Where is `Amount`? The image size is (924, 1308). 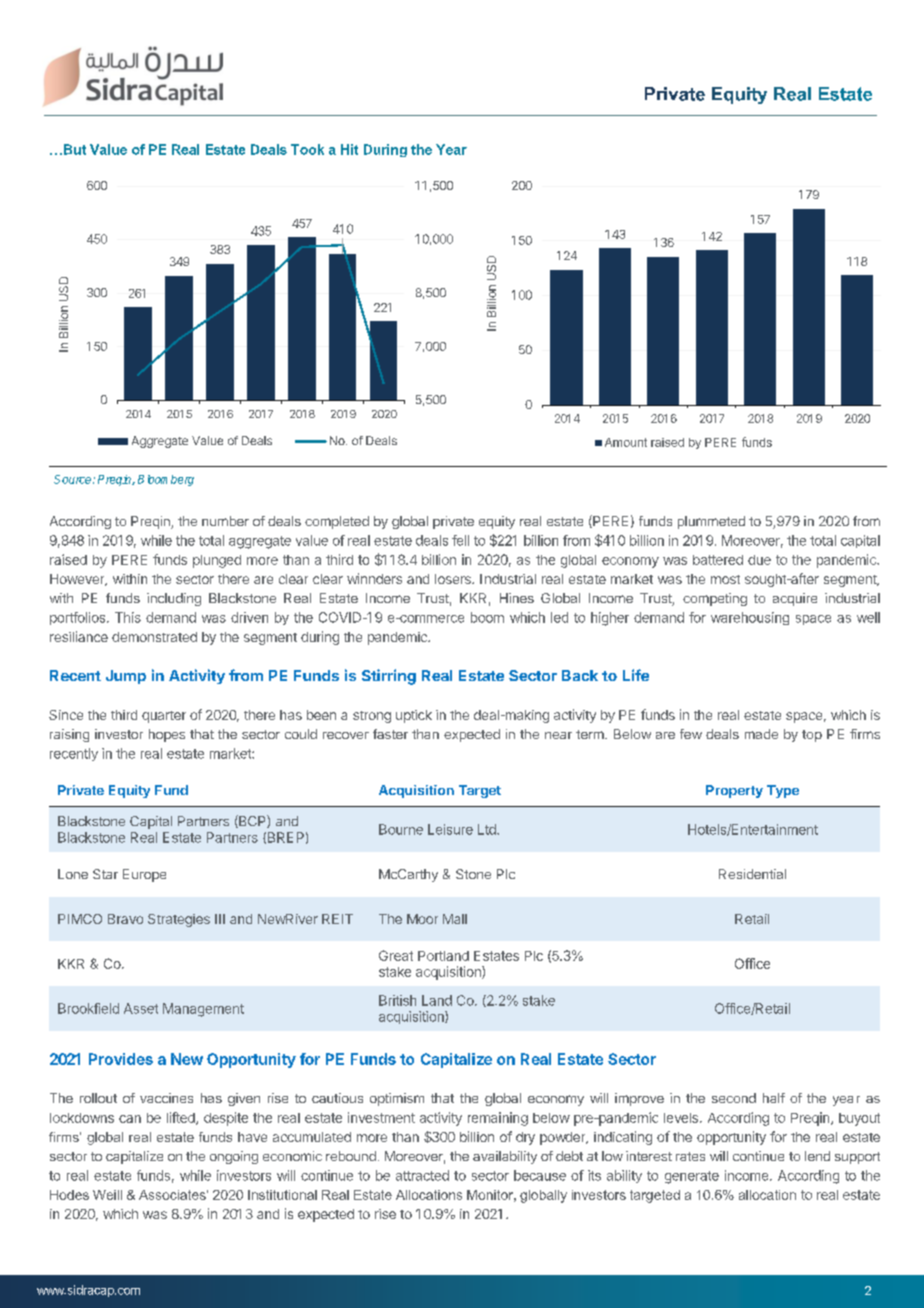 Amount is located at coordinates (626, 442).
